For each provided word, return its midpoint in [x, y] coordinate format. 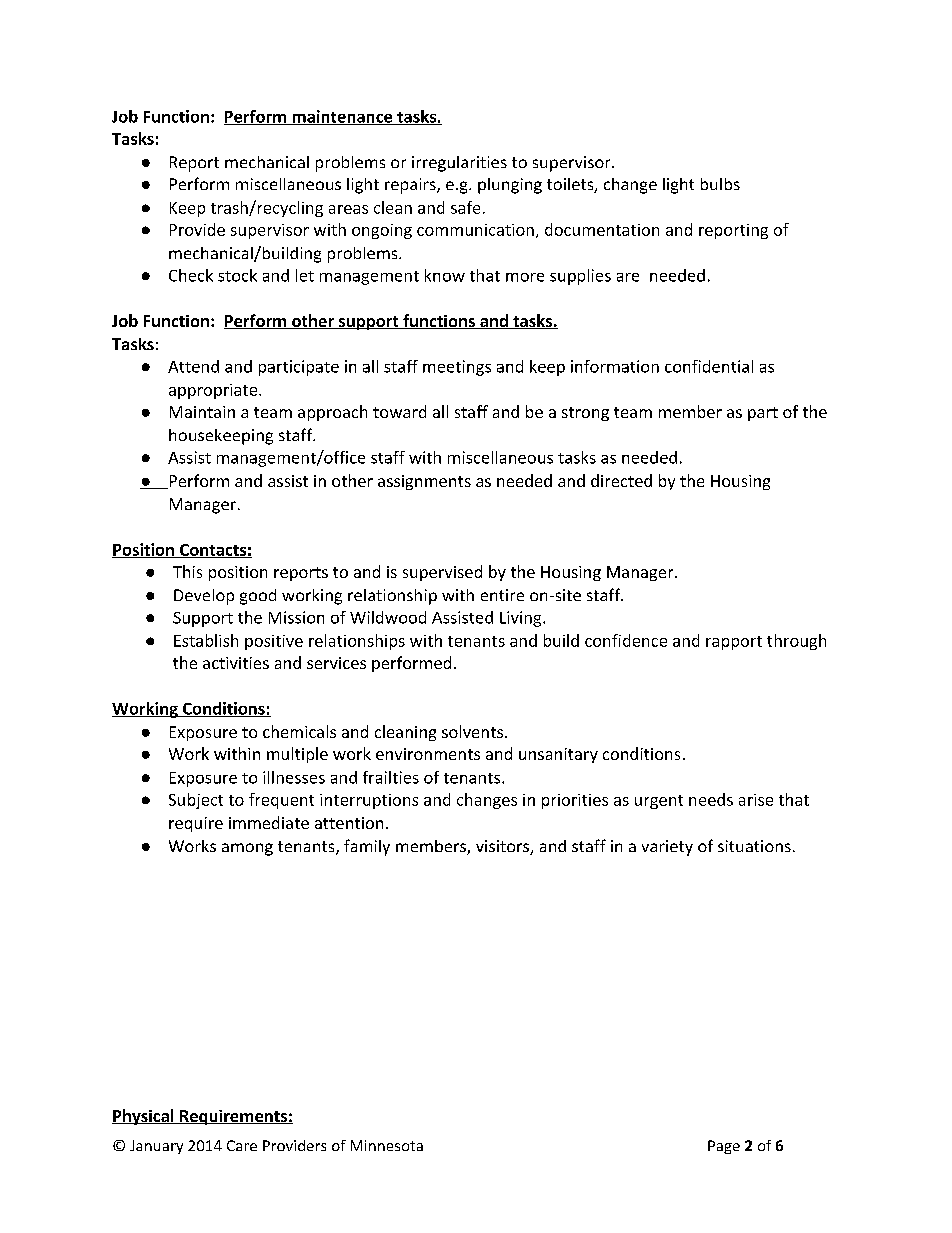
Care [242, 1145]
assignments [424, 482]
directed [621, 480]
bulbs [720, 184]
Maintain [202, 412]
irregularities [459, 164]
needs [711, 799]
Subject [196, 801]
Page [724, 1147]
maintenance [342, 117]
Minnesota [387, 1145]
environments [428, 754]
